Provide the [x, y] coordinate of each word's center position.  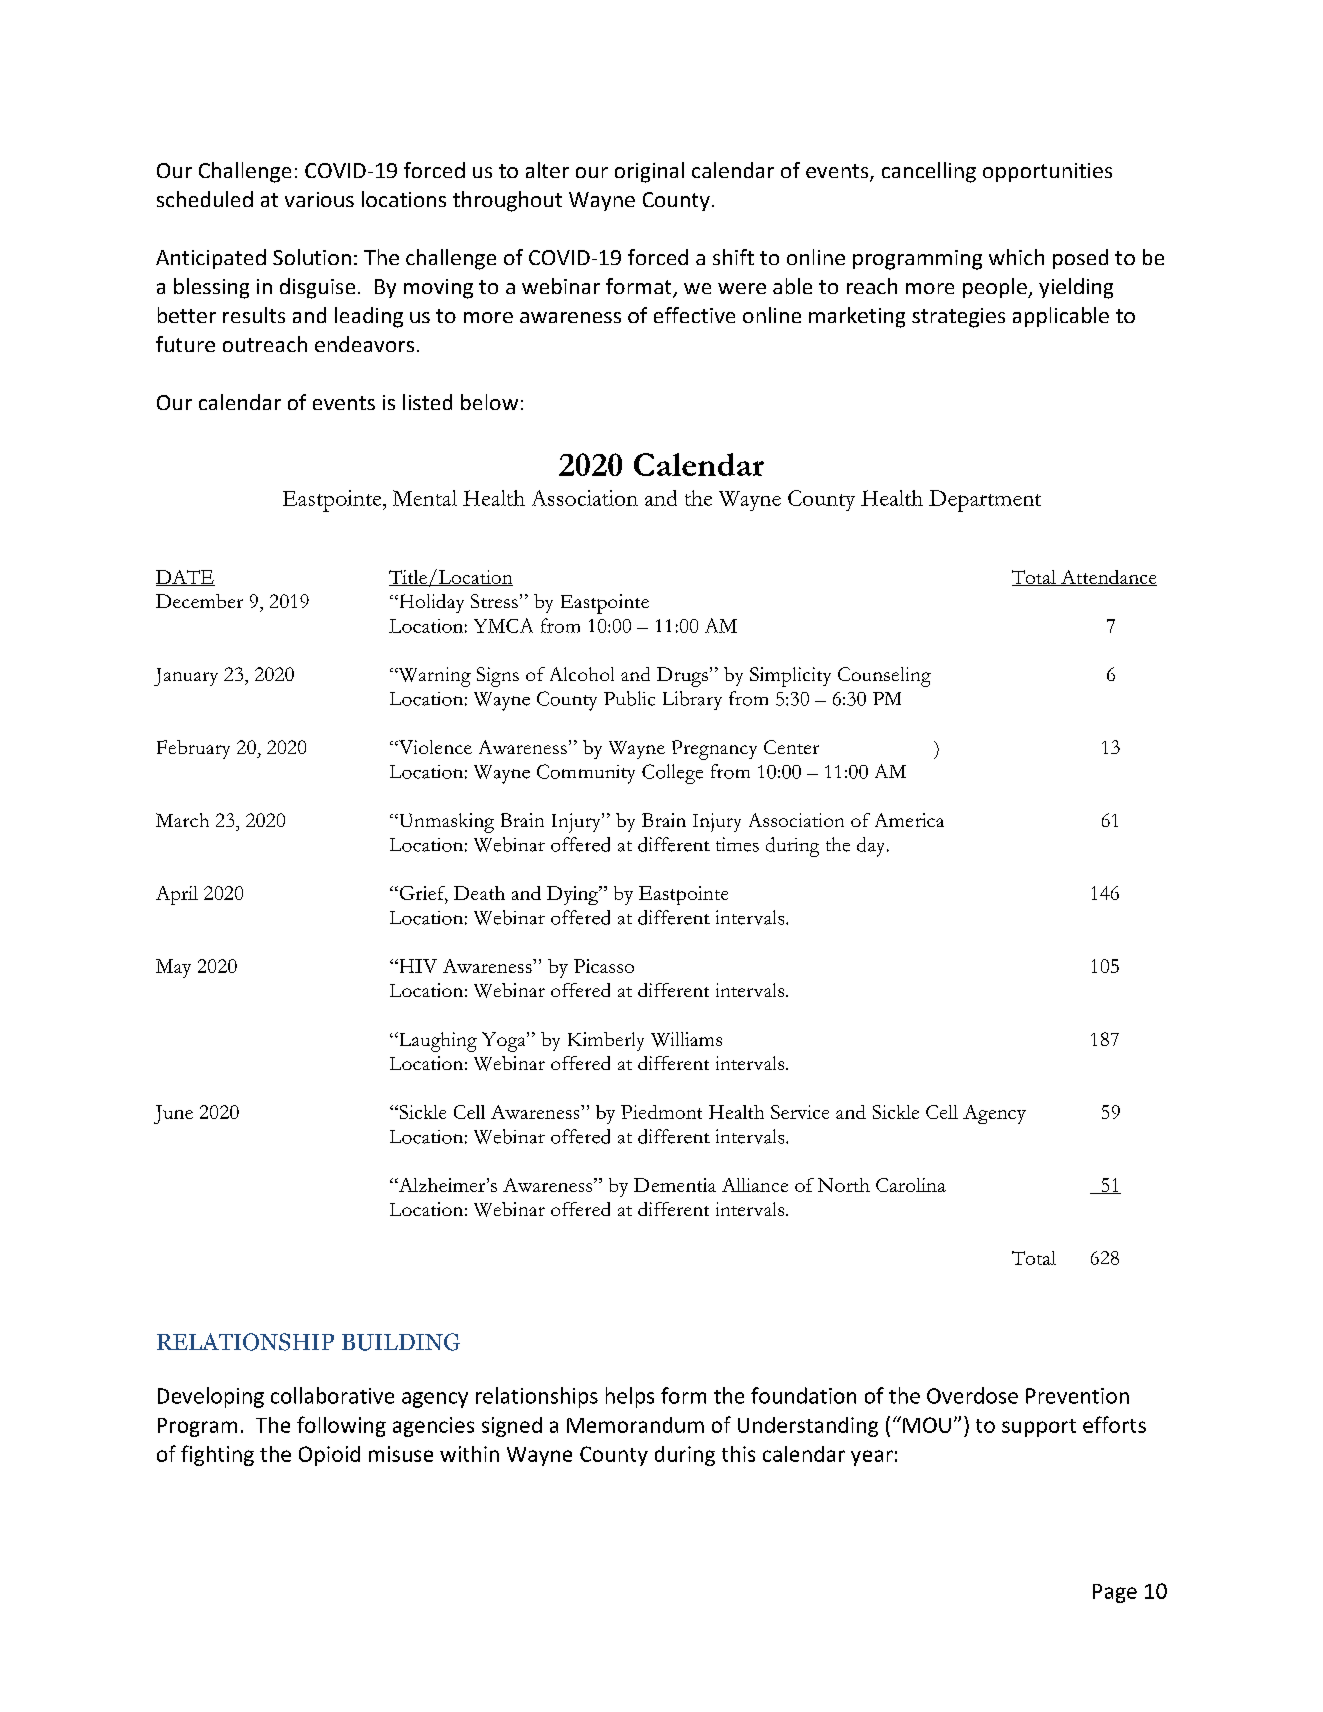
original [649, 172]
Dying [574, 895]
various [319, 199]
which [1016, 257]
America [909, 820]
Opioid [329, 1456]
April [177, 895]
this [738, 1454]
